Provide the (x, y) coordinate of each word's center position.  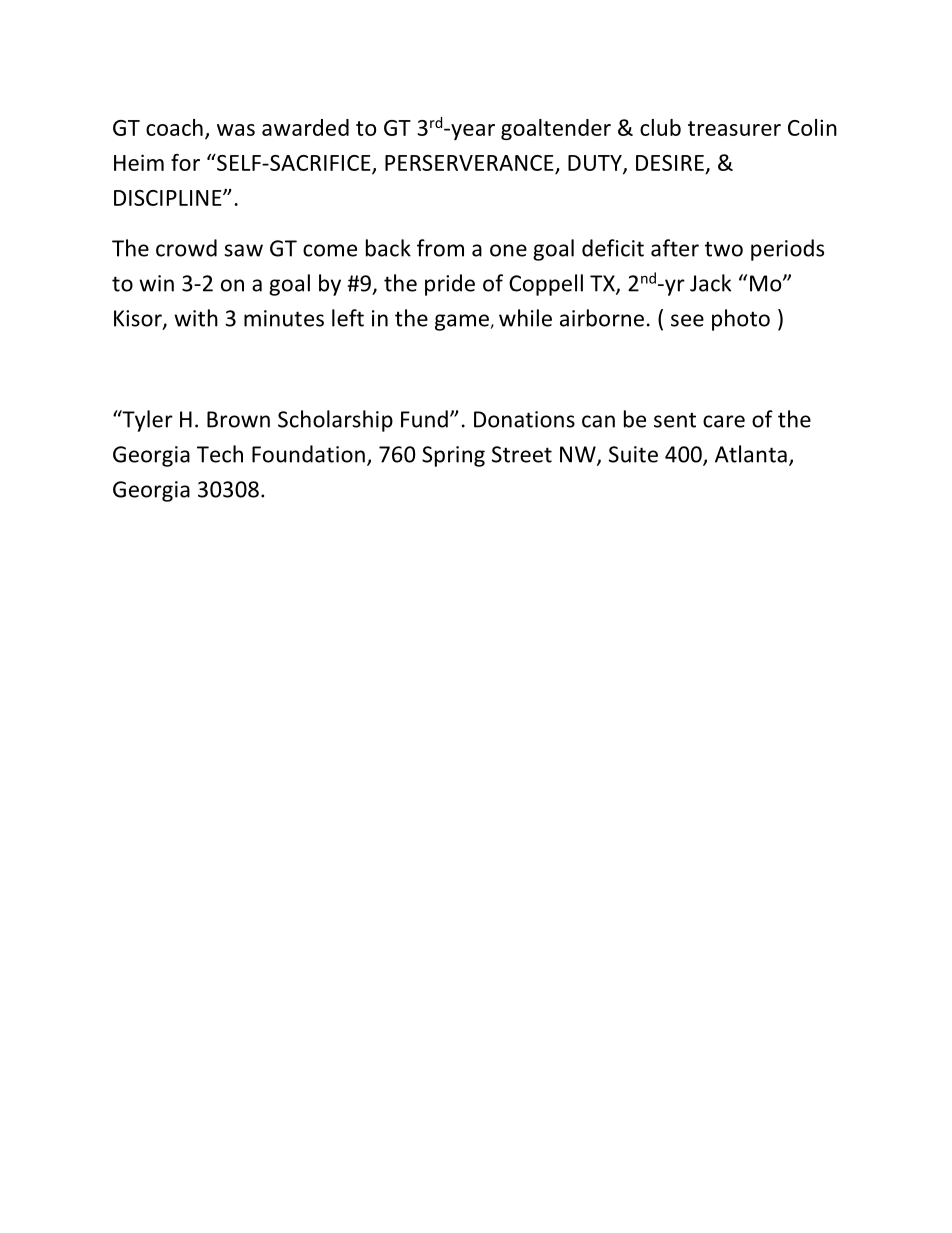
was (236, 130)
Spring (453, 456)
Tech (220, 454)
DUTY (596, 164)
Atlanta (751, 454)
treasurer (734, 128)
